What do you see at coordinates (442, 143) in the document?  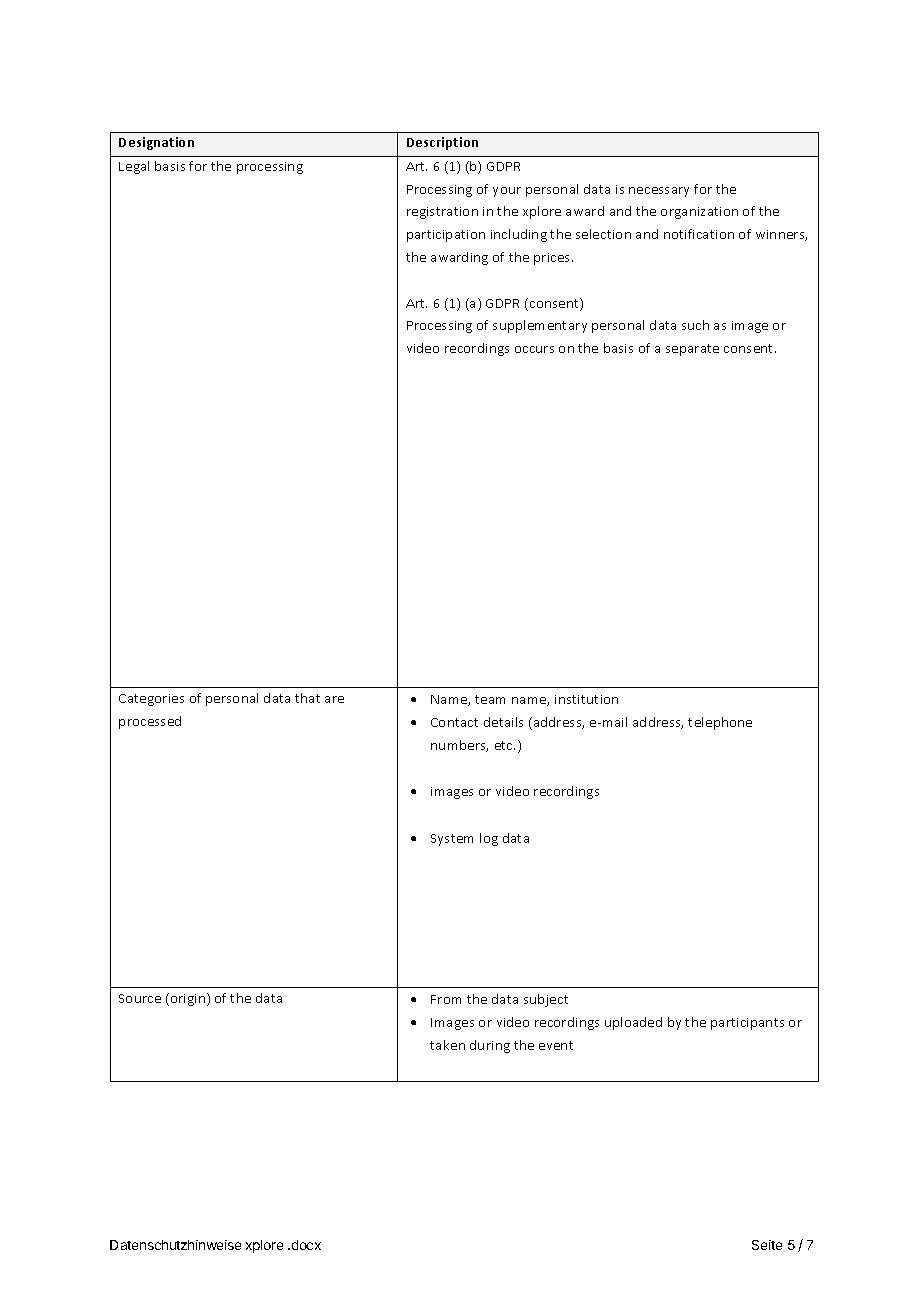 I see `Description` at bounding box center [442, 143].
